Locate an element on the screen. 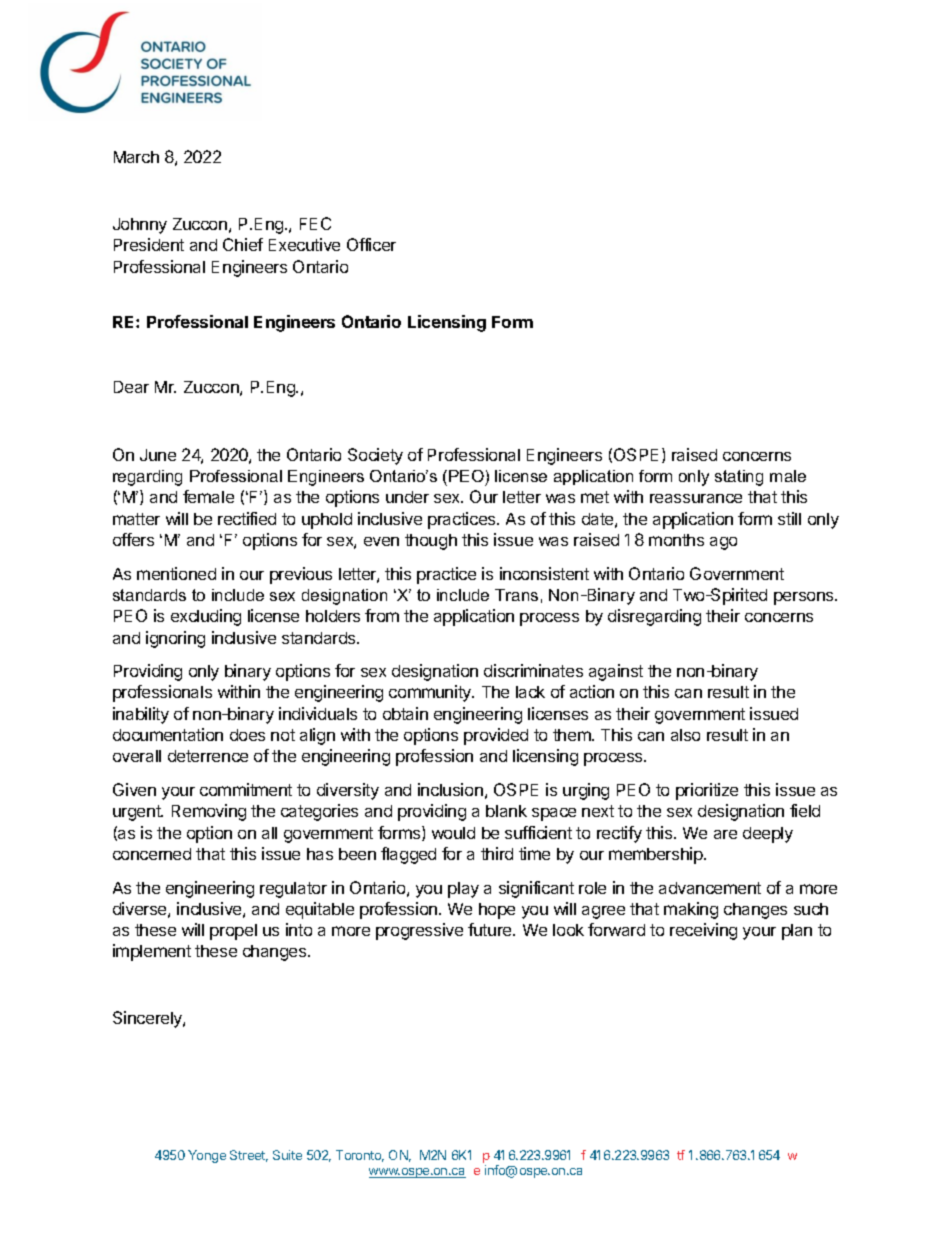  Society is located at coordinates (375, 456).
